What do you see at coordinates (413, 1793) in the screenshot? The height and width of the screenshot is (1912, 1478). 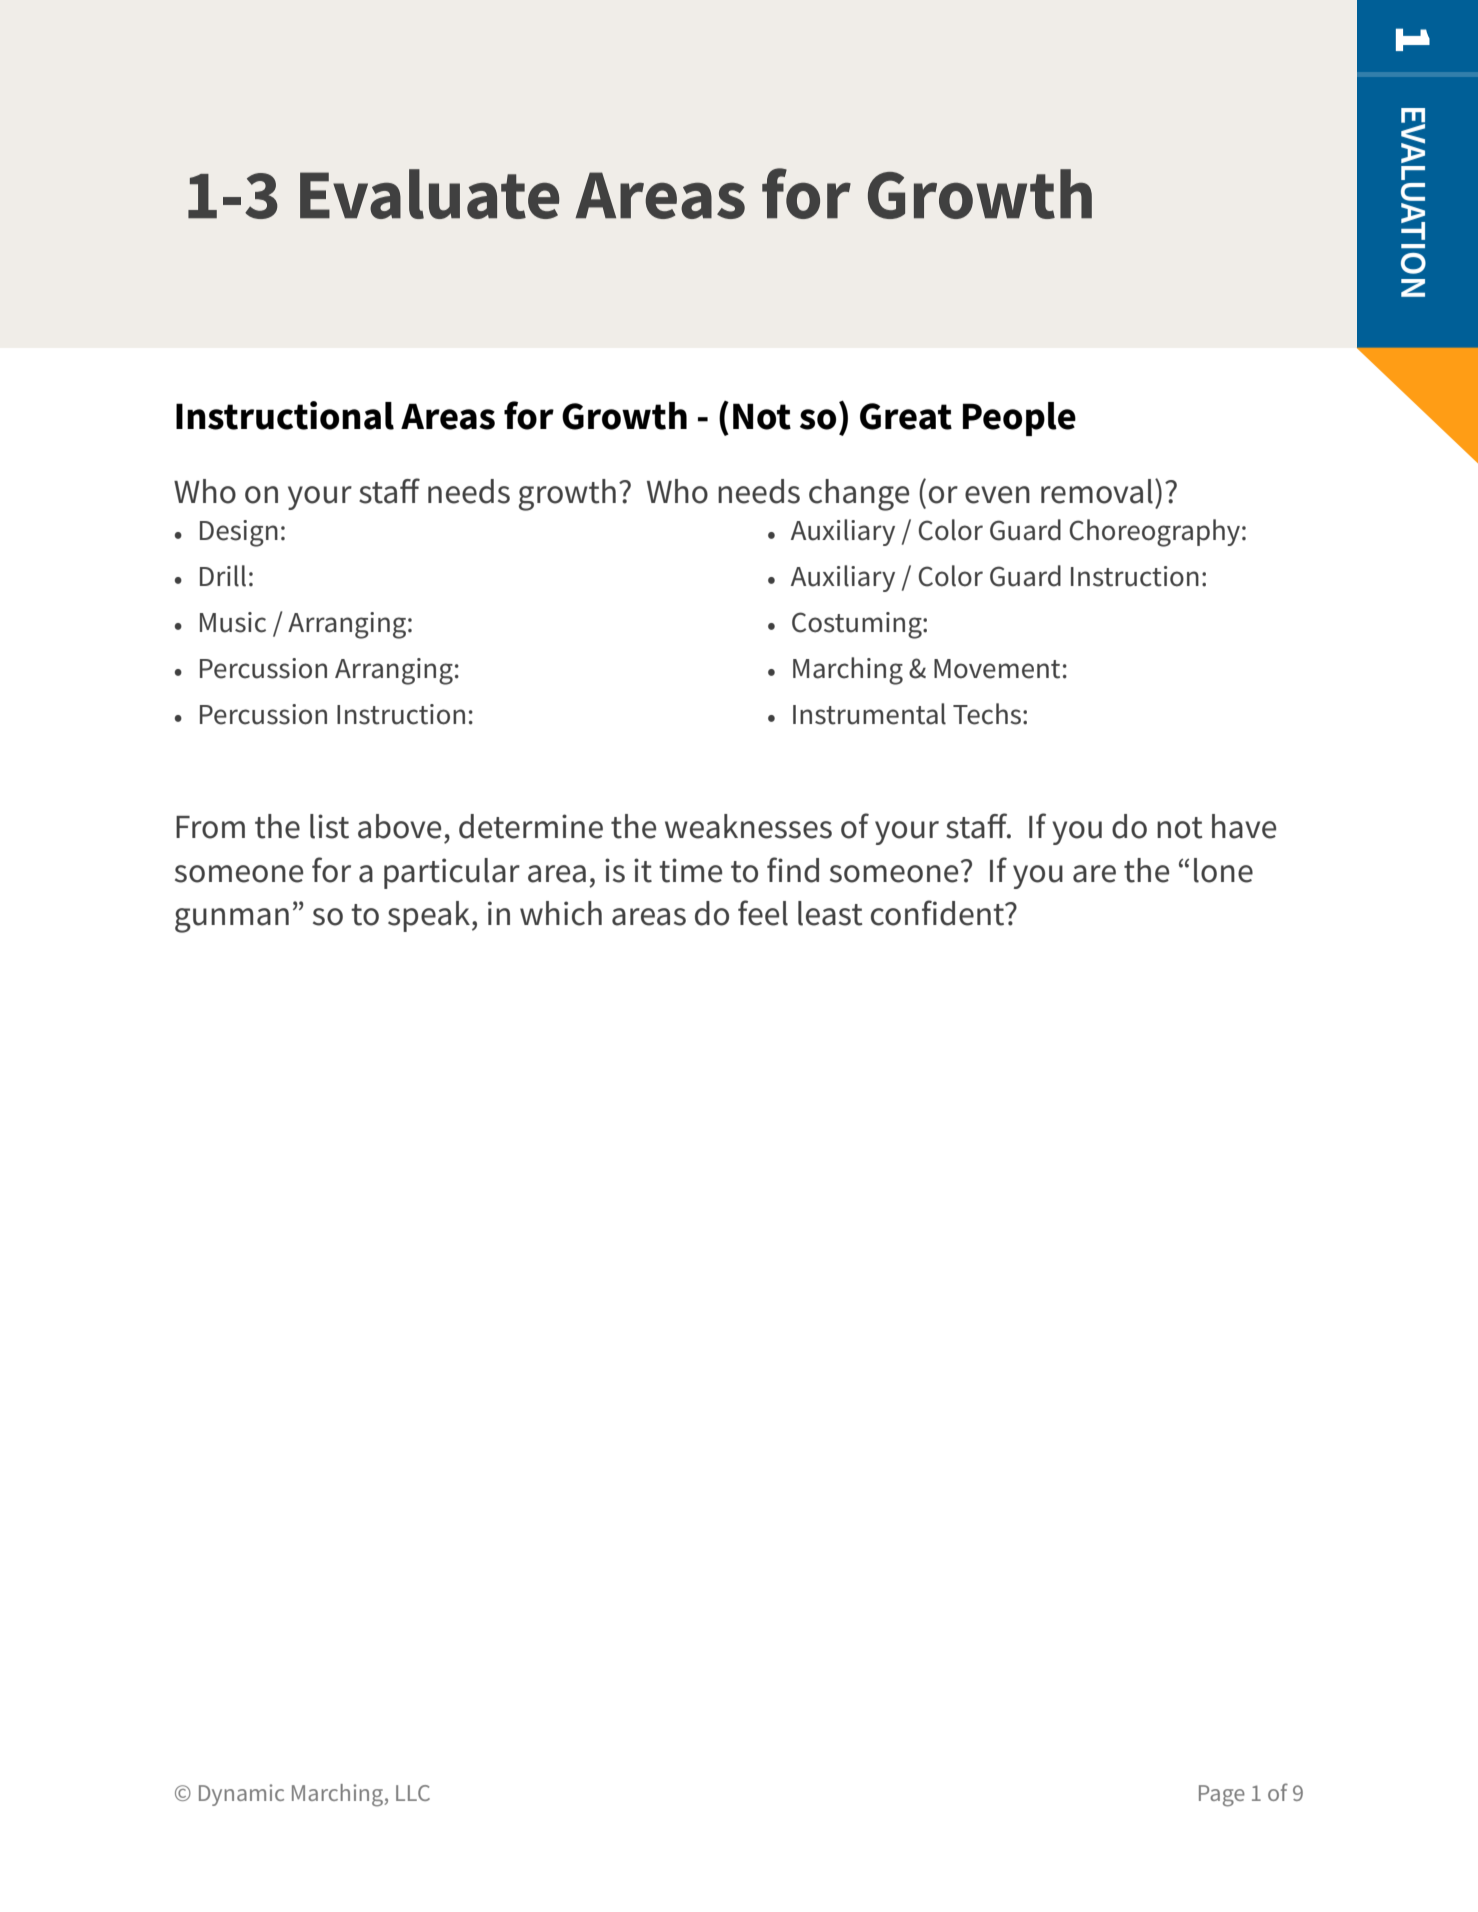 I see `LLC` at bounding box center [413, 1793].
